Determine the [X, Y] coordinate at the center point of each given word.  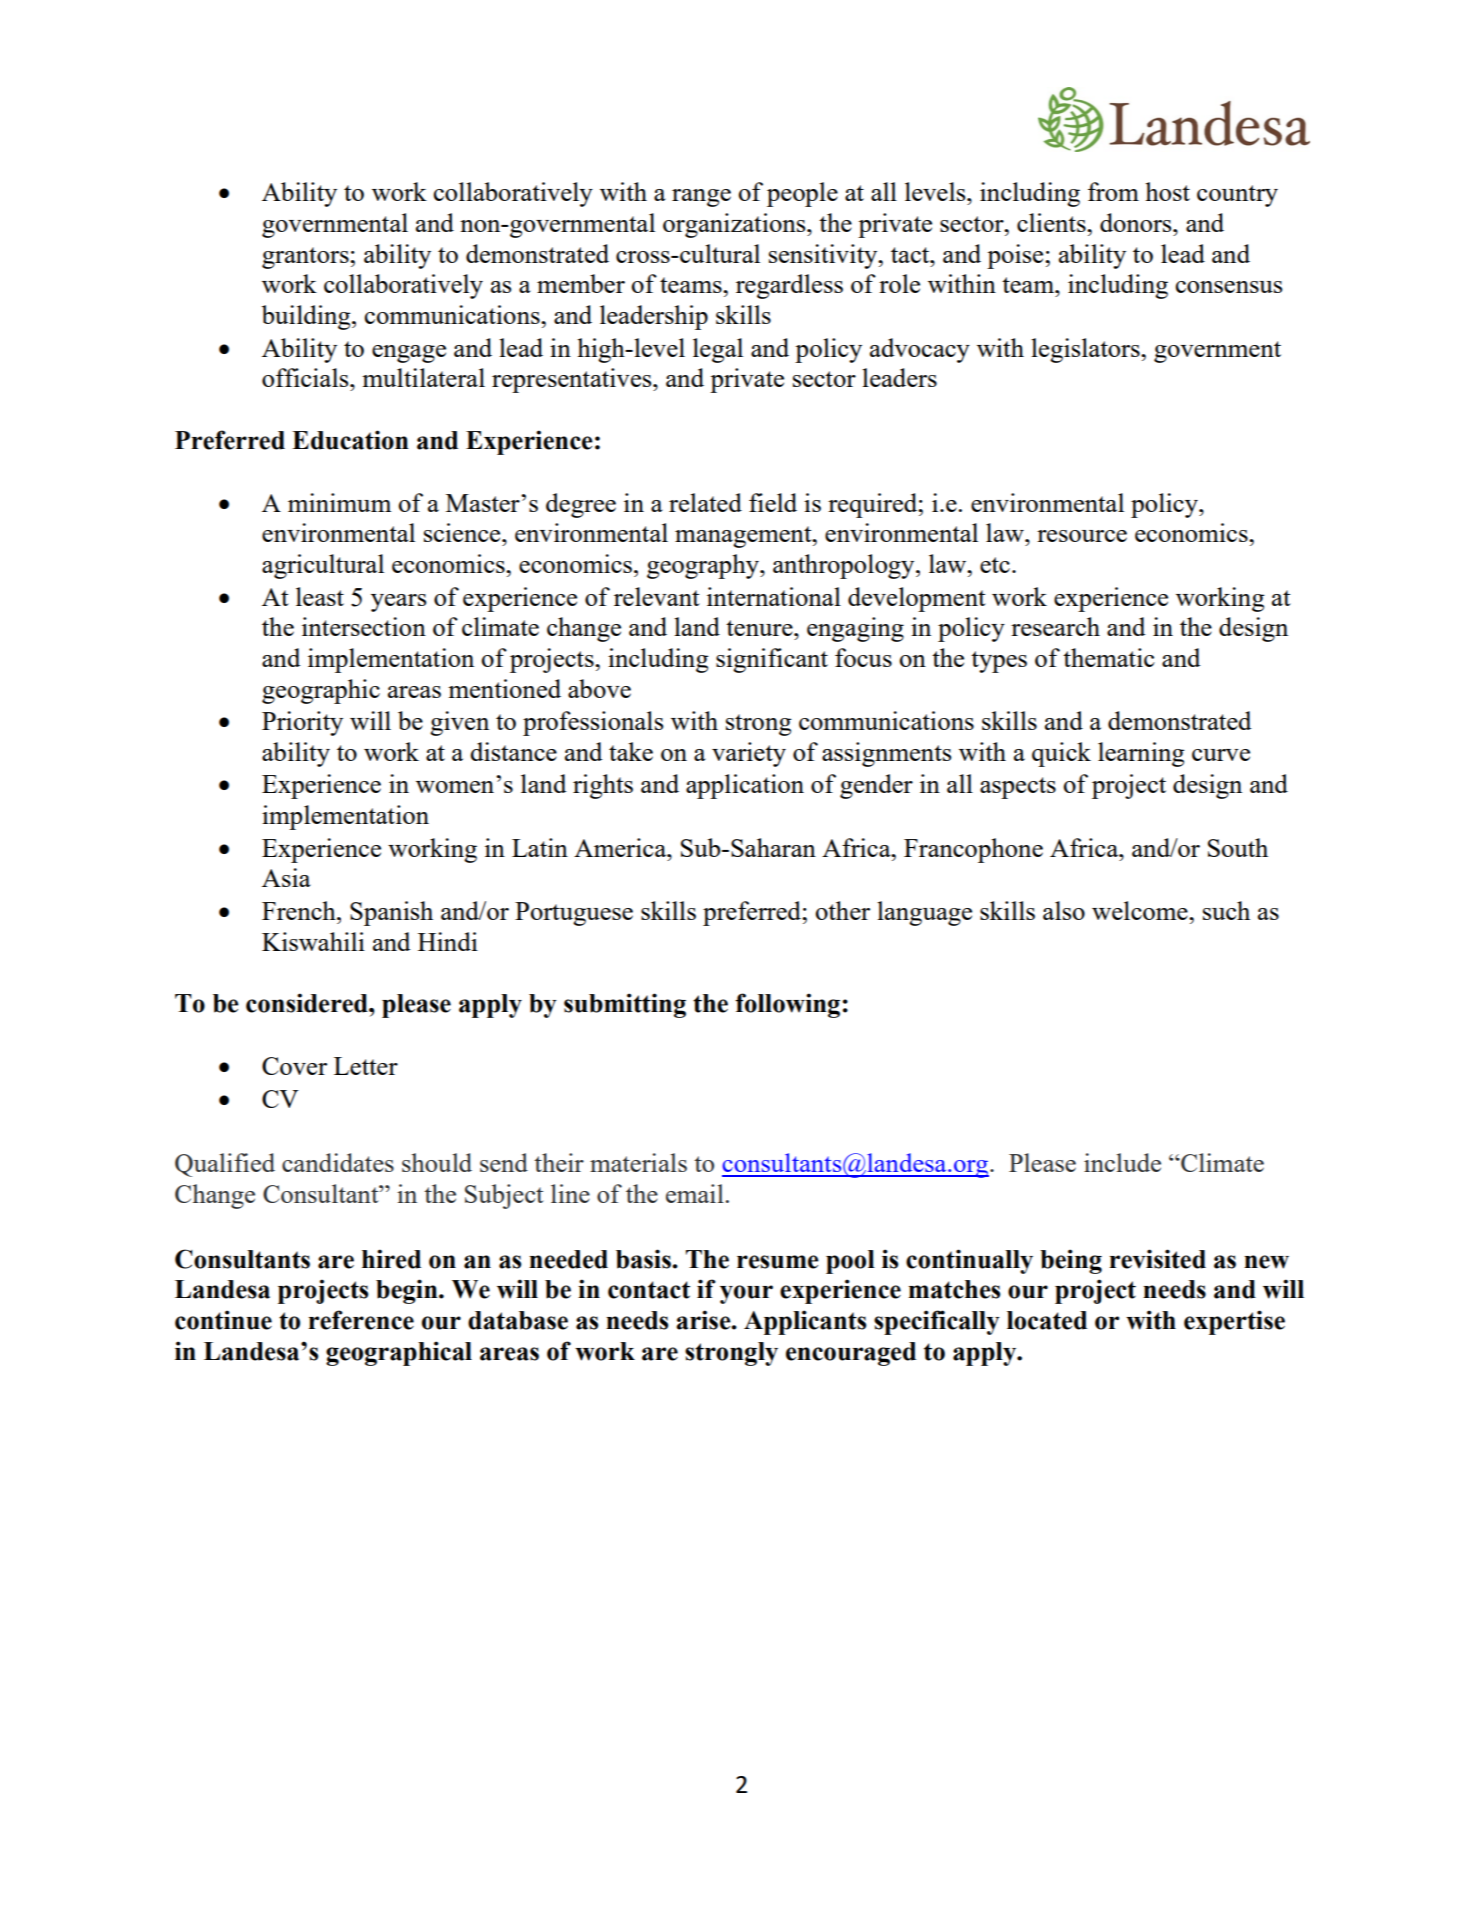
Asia [286, 877]
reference [361, 1320]
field [773, 502]
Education [350, 440]
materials [638, 1162]
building [307, 317]
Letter [366, 1066]
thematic [1109, 657]
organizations [735, 225]
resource [1082, 536]
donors [1137, 222]
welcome [1141, 910]
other [842, 910]
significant [772, 660]
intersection [364, 626]
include [1122, 1162]
